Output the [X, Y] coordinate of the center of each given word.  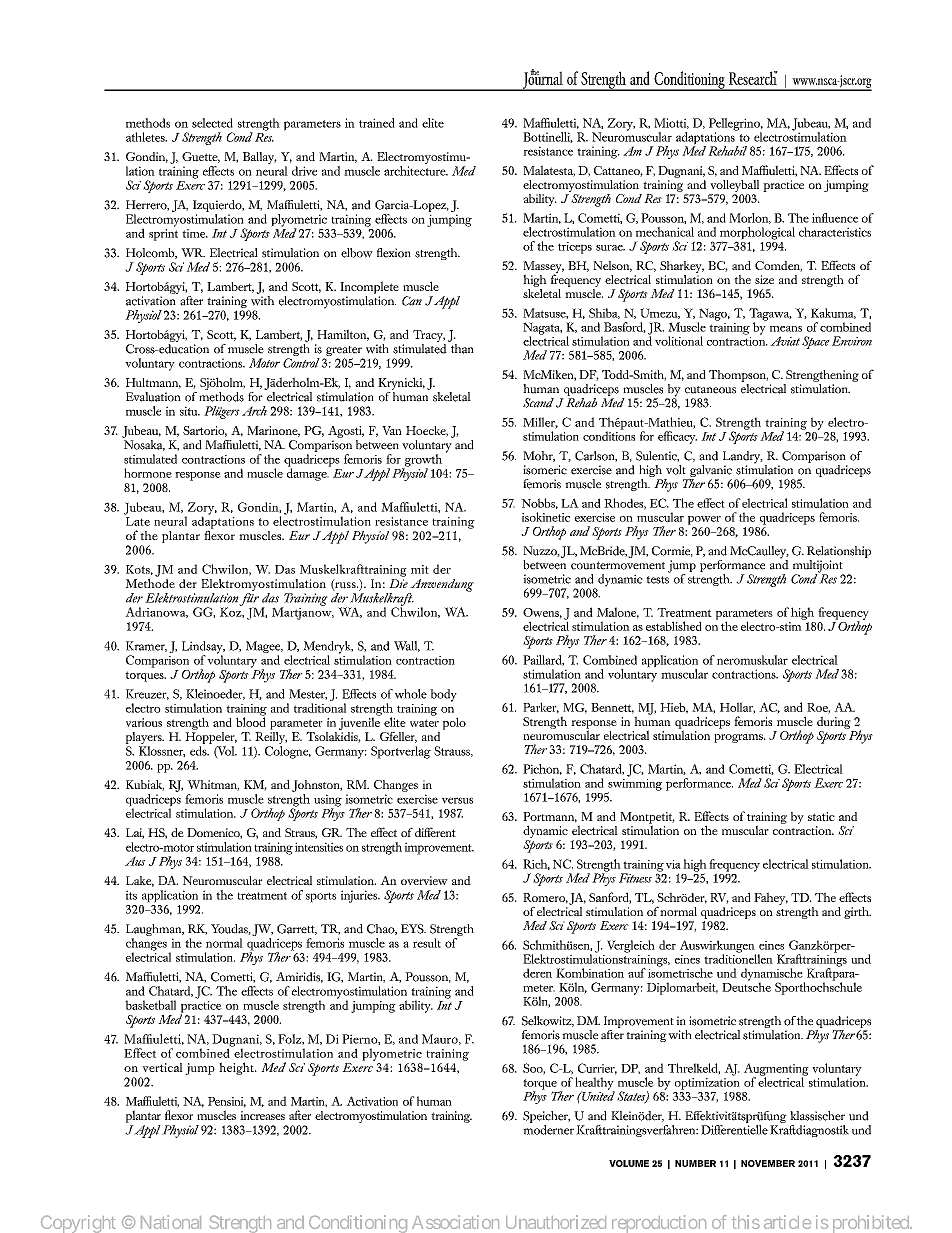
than [461, 347]
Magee [264, 648]
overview [424, 880]
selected [212, 123]
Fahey [771, 898]
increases [262, 1115]
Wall [407, 646]
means [786, 329]
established [674, 626]
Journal [543, 80]
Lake [140, 881]
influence [835, 218]
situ [190, 411]
